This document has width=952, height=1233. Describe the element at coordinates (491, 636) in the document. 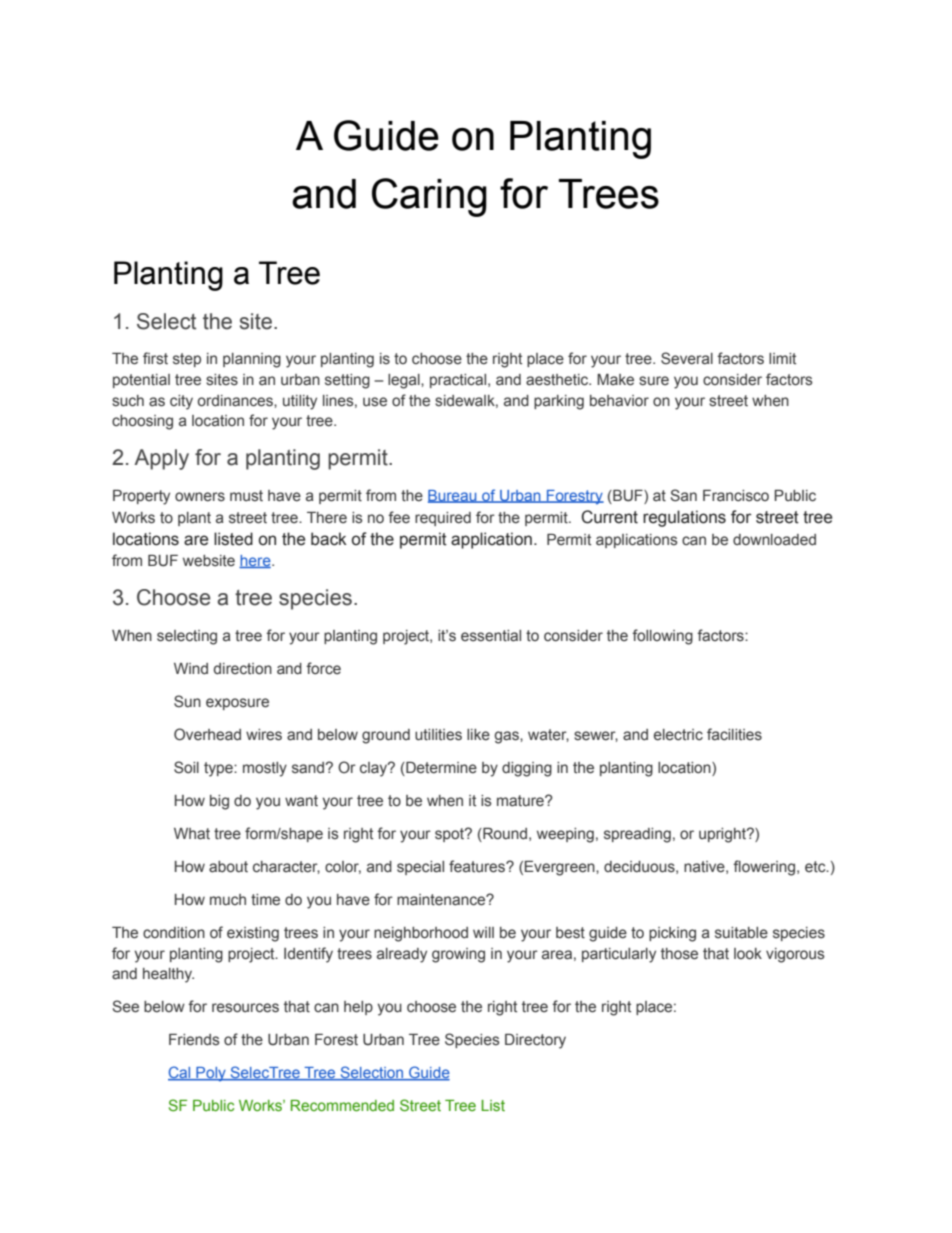

I see `essential` at that location.
